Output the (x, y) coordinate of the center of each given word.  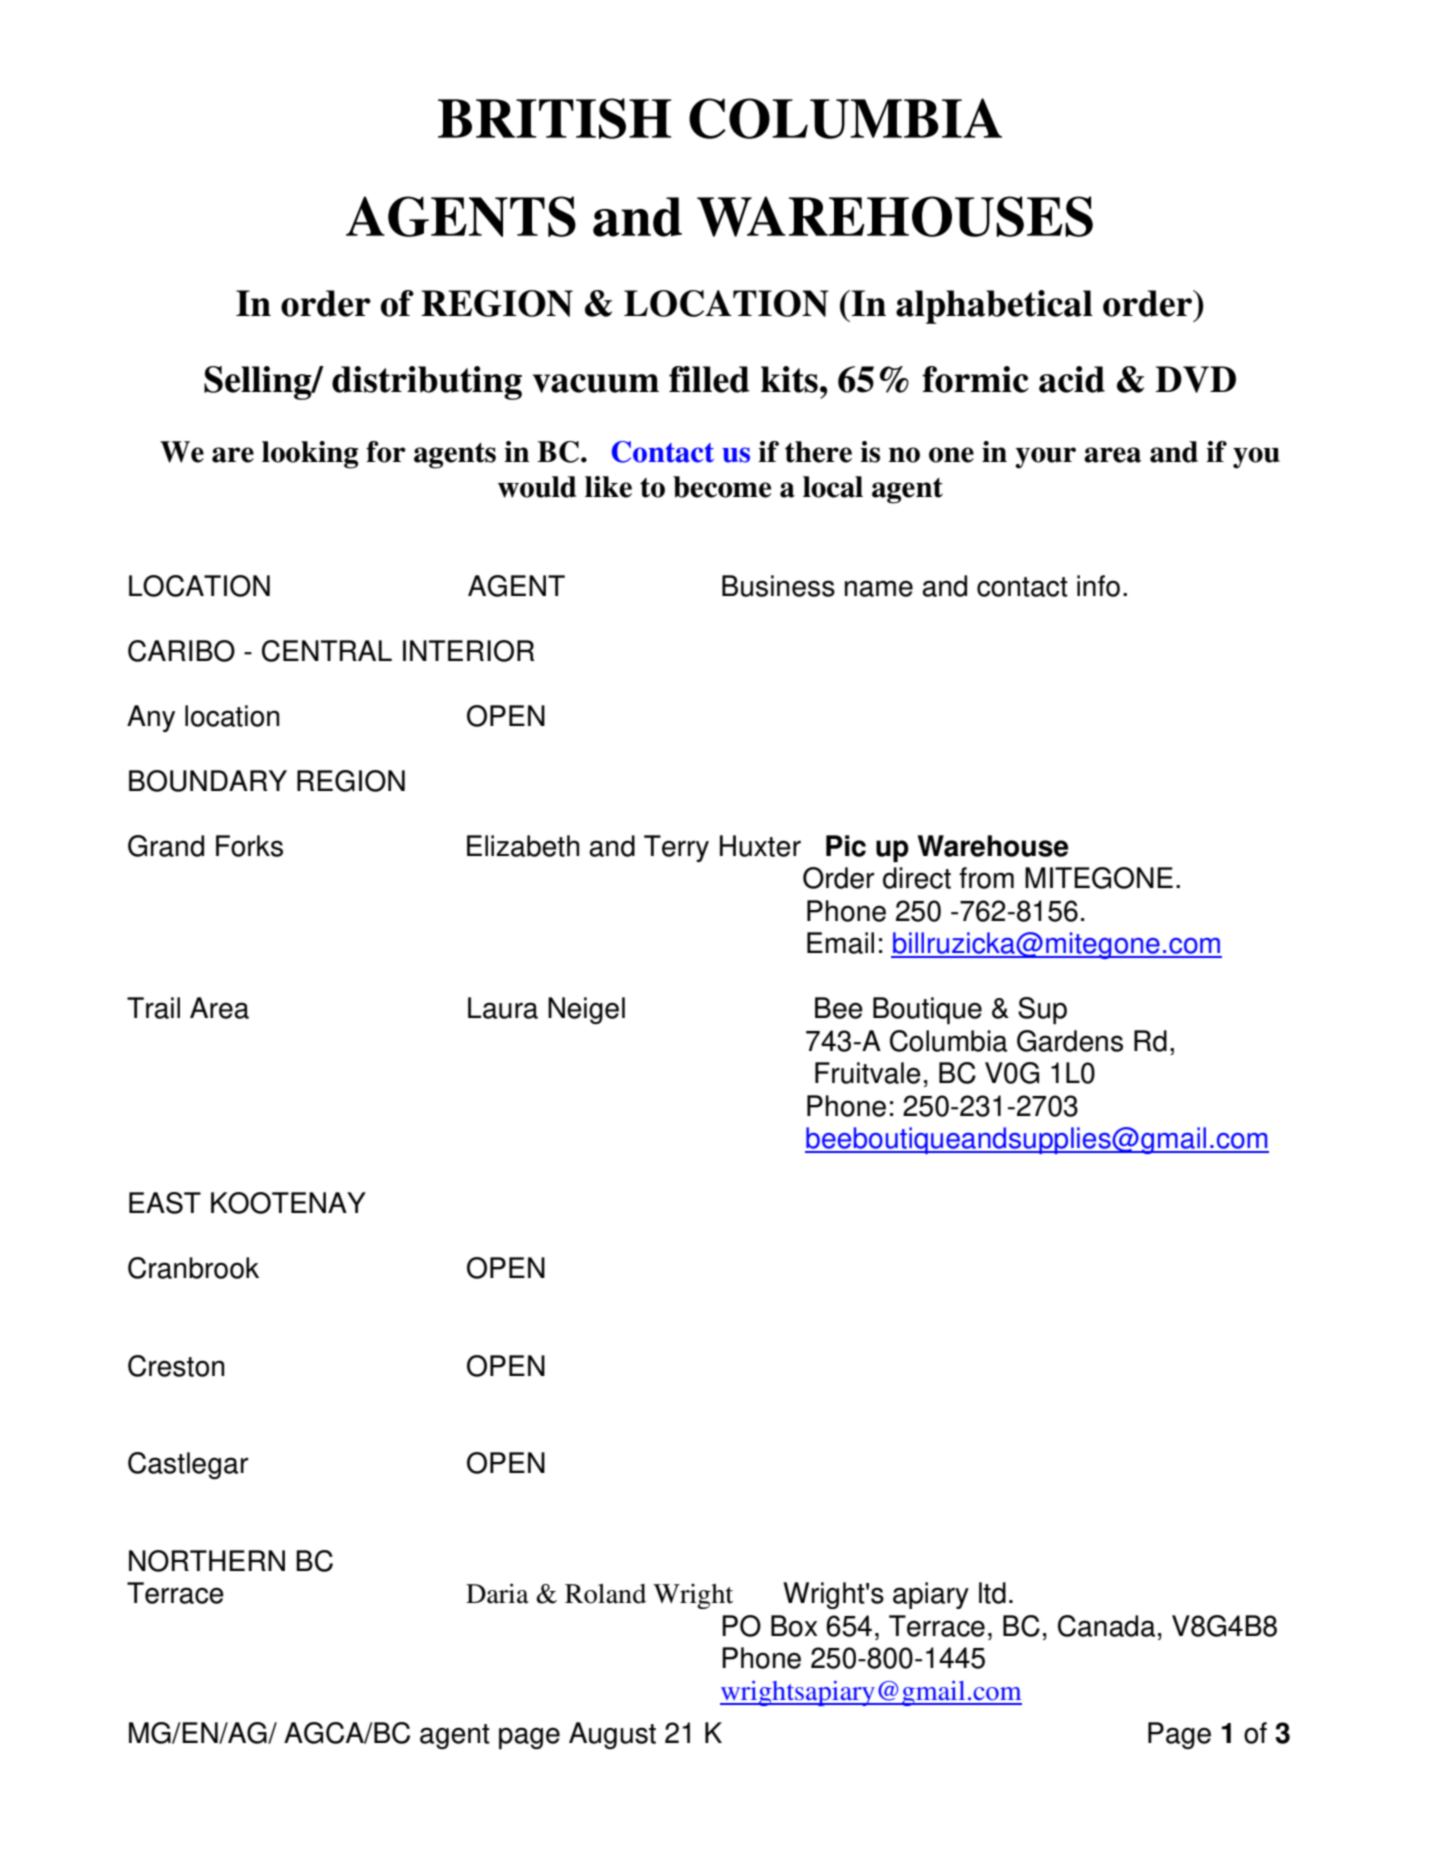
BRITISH (554, 118)
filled (709, 379)
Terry (676, 848)
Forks (249, 846)
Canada (1107, 1626)
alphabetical (994, 307)
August (612, 1735)
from (986, 878)
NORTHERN (207, 1561)
